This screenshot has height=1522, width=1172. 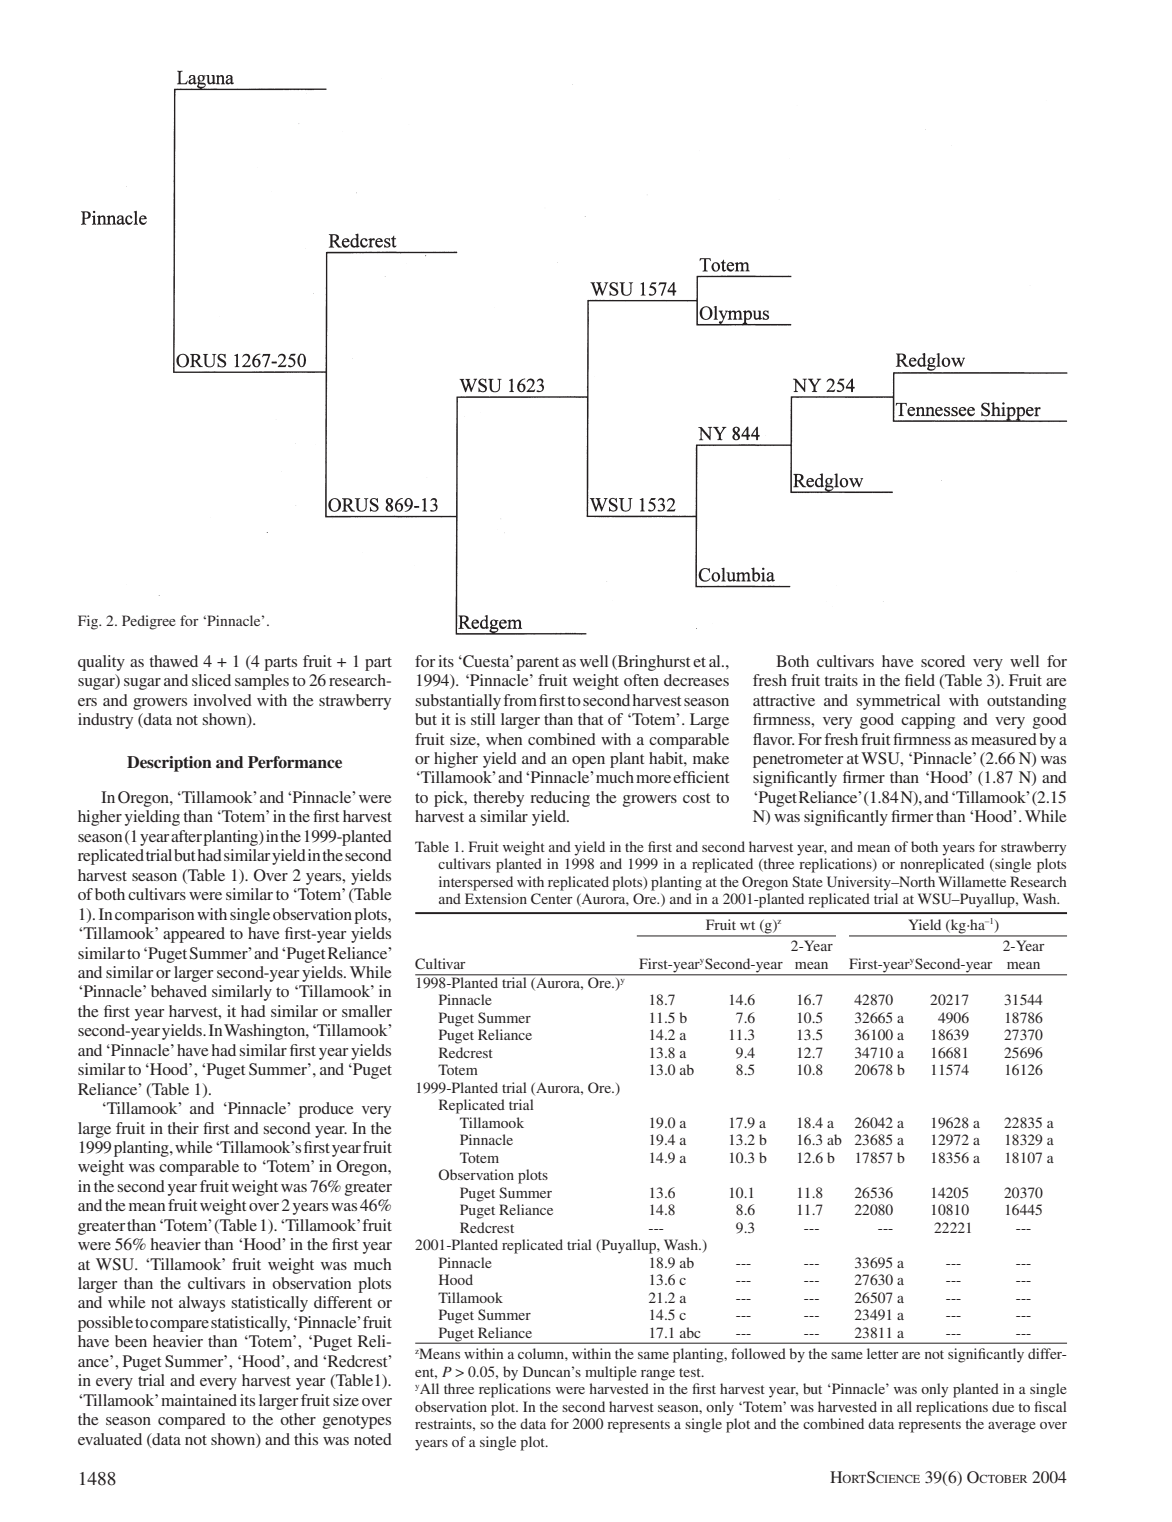 I want to click on reducing, so click(x=560, y=799).
